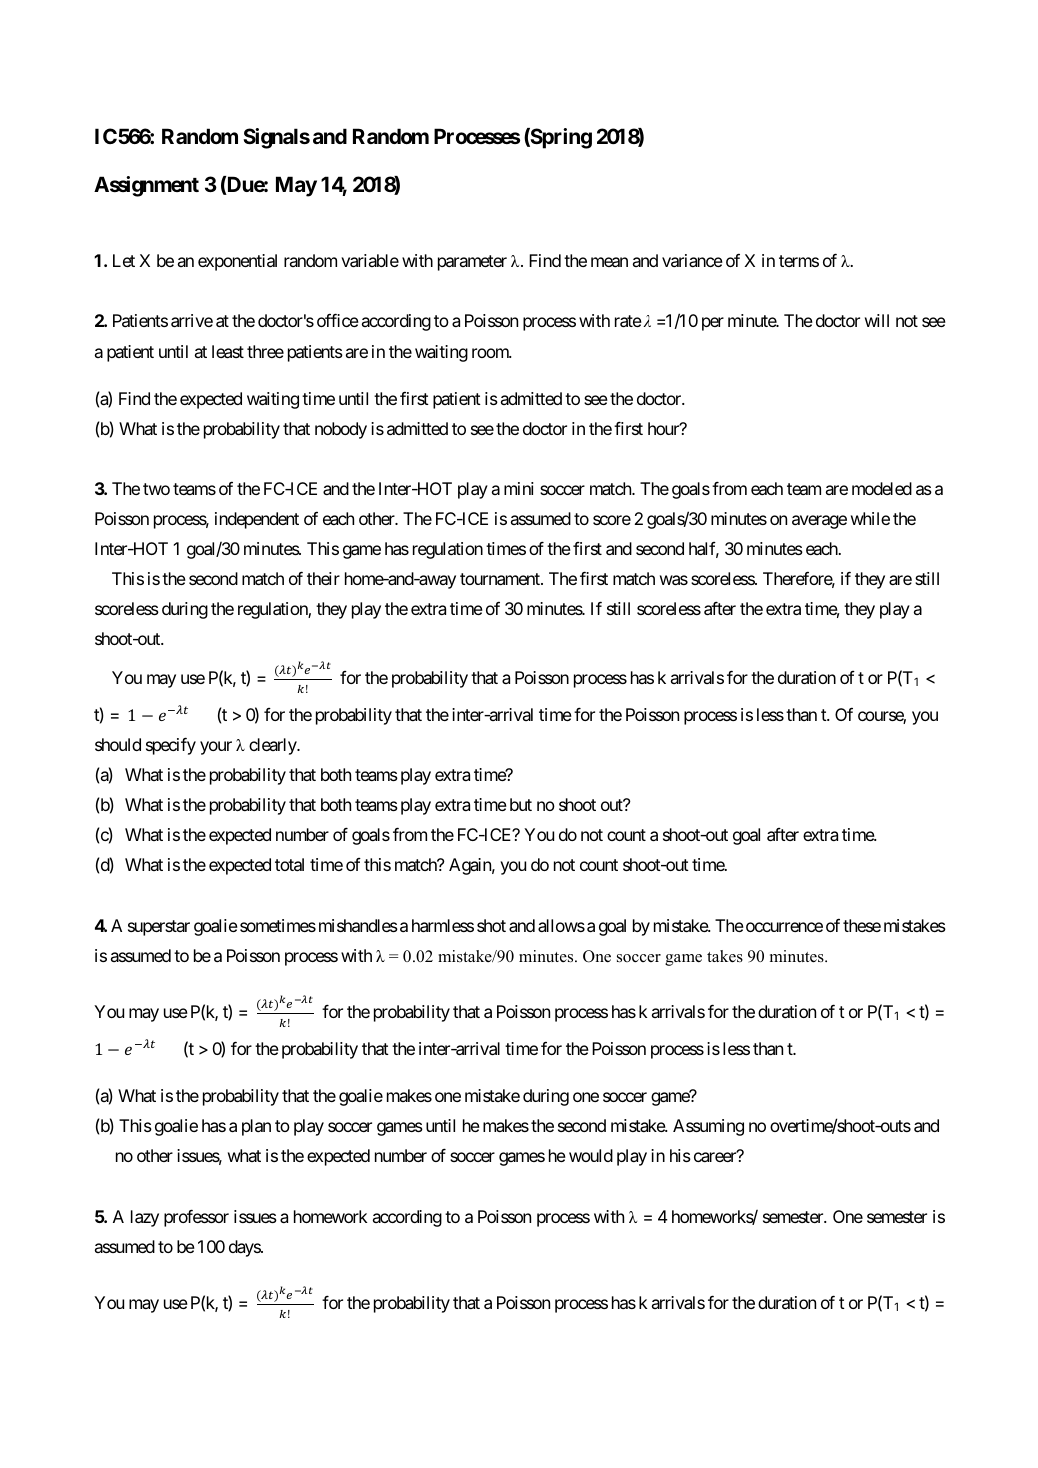 The image size is (1038, 1468). I want to click on variance, so click(692, 260).
